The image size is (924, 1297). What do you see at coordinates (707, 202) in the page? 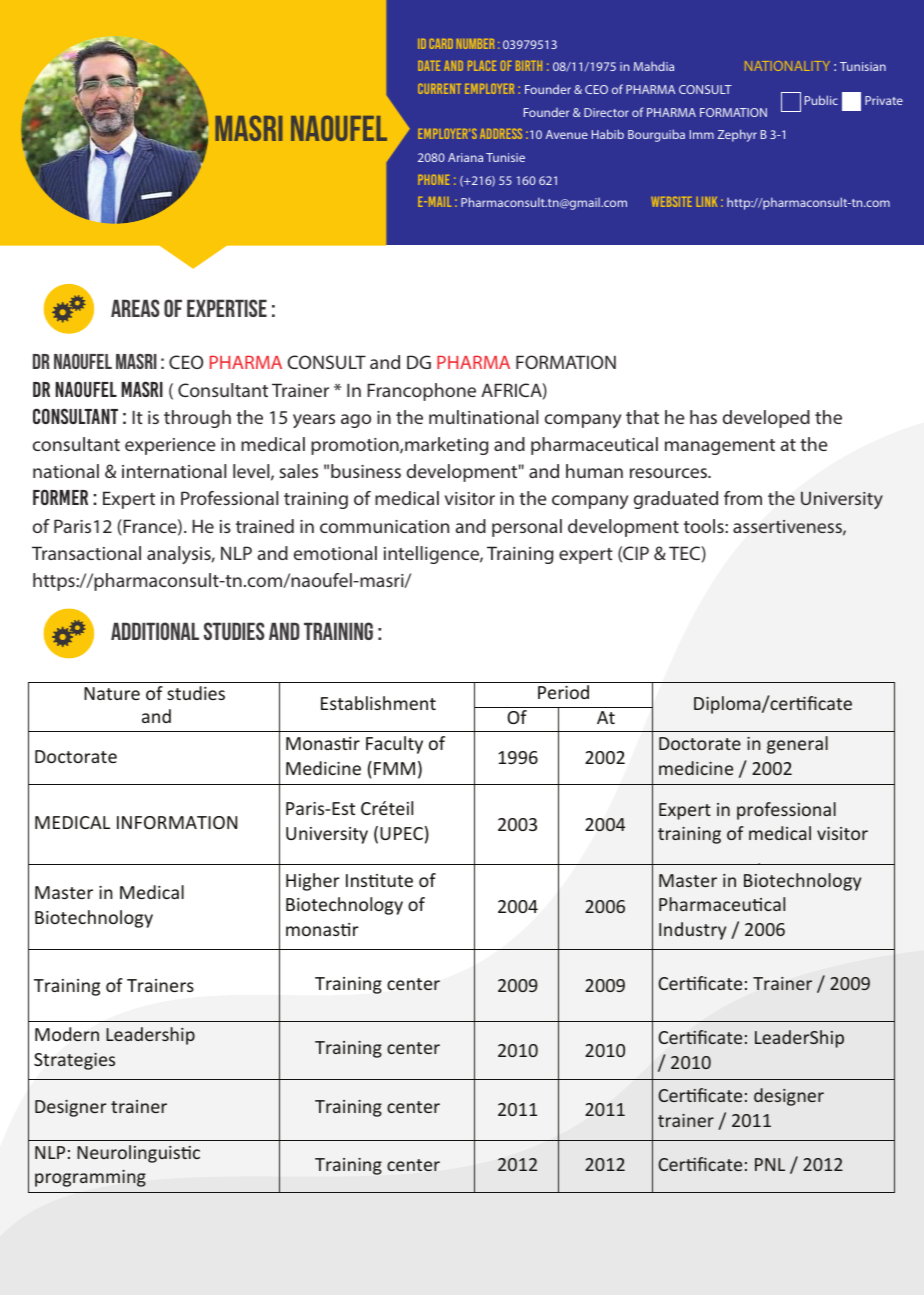
I see `LINK` at bounding box center [707, 202].
